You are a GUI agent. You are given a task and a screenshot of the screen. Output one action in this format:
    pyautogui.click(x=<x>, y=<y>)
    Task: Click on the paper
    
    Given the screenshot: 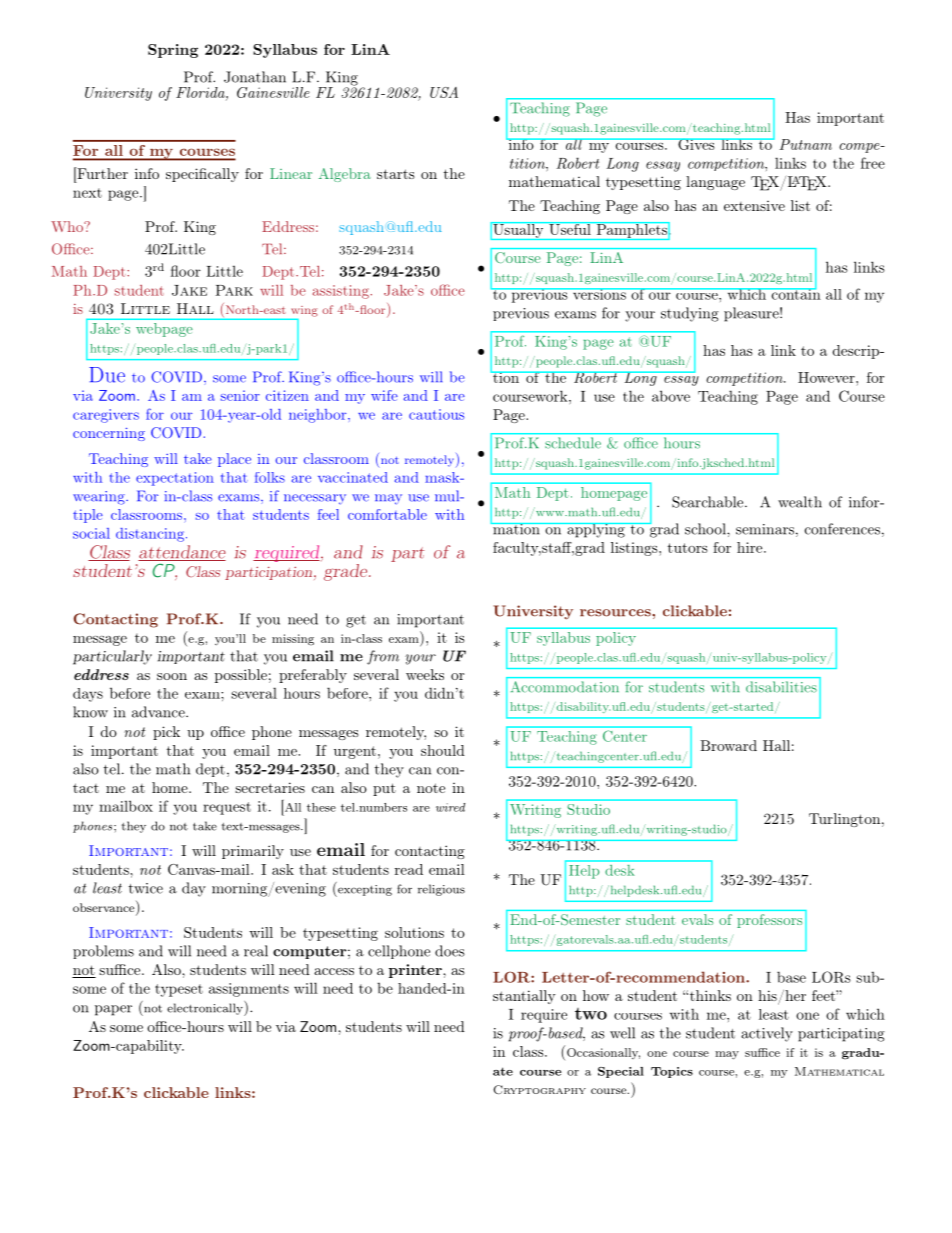 What is the action you would take?
    pyautogui.click(x=113, y=1010)
